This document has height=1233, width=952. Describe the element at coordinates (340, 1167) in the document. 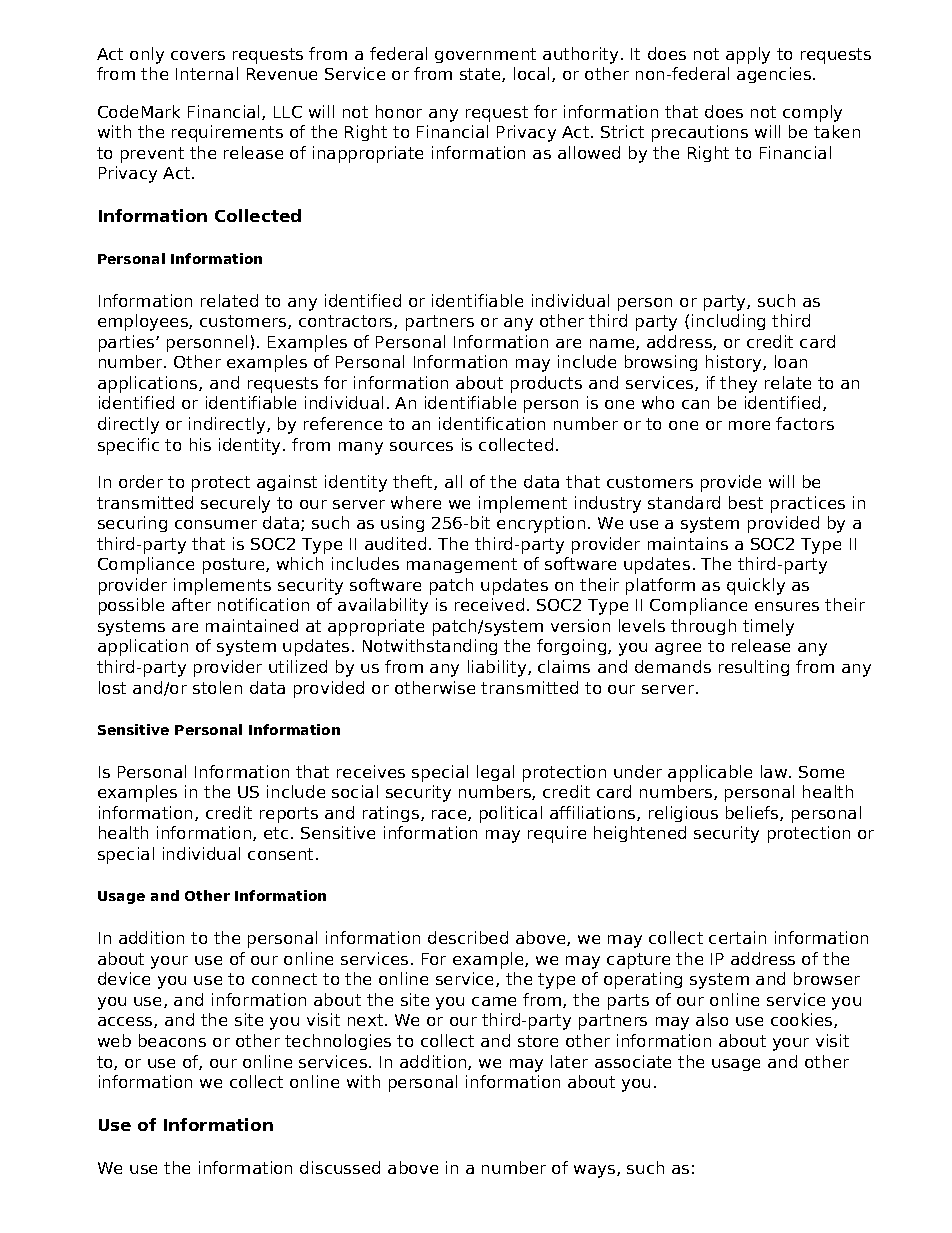

I see `discussed` at that location.
